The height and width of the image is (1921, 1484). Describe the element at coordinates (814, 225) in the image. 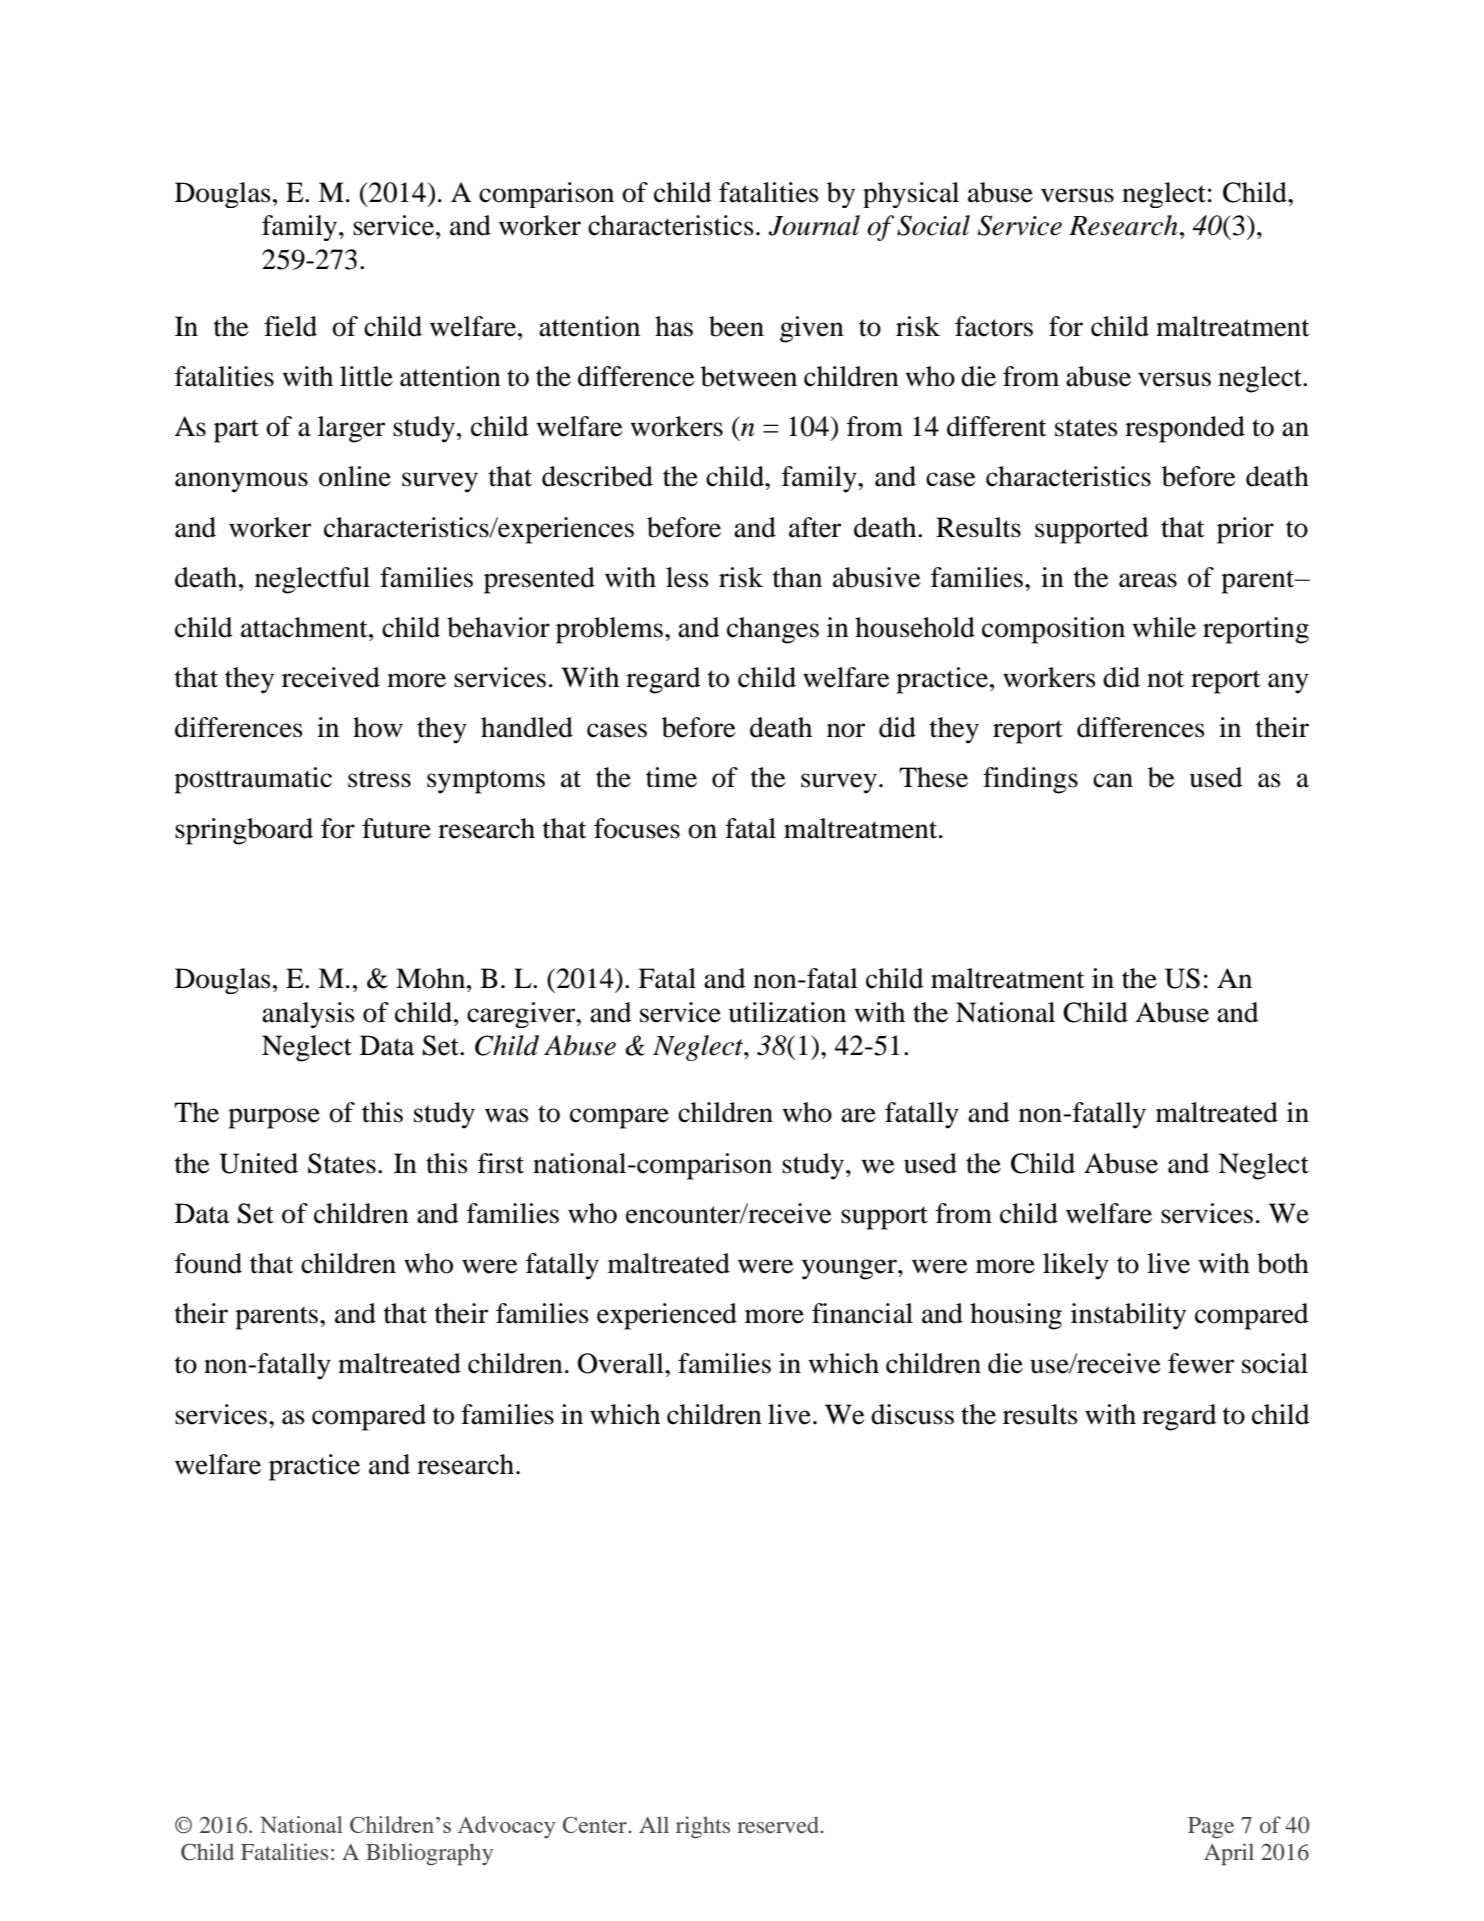

I see `Journal` at that location.
